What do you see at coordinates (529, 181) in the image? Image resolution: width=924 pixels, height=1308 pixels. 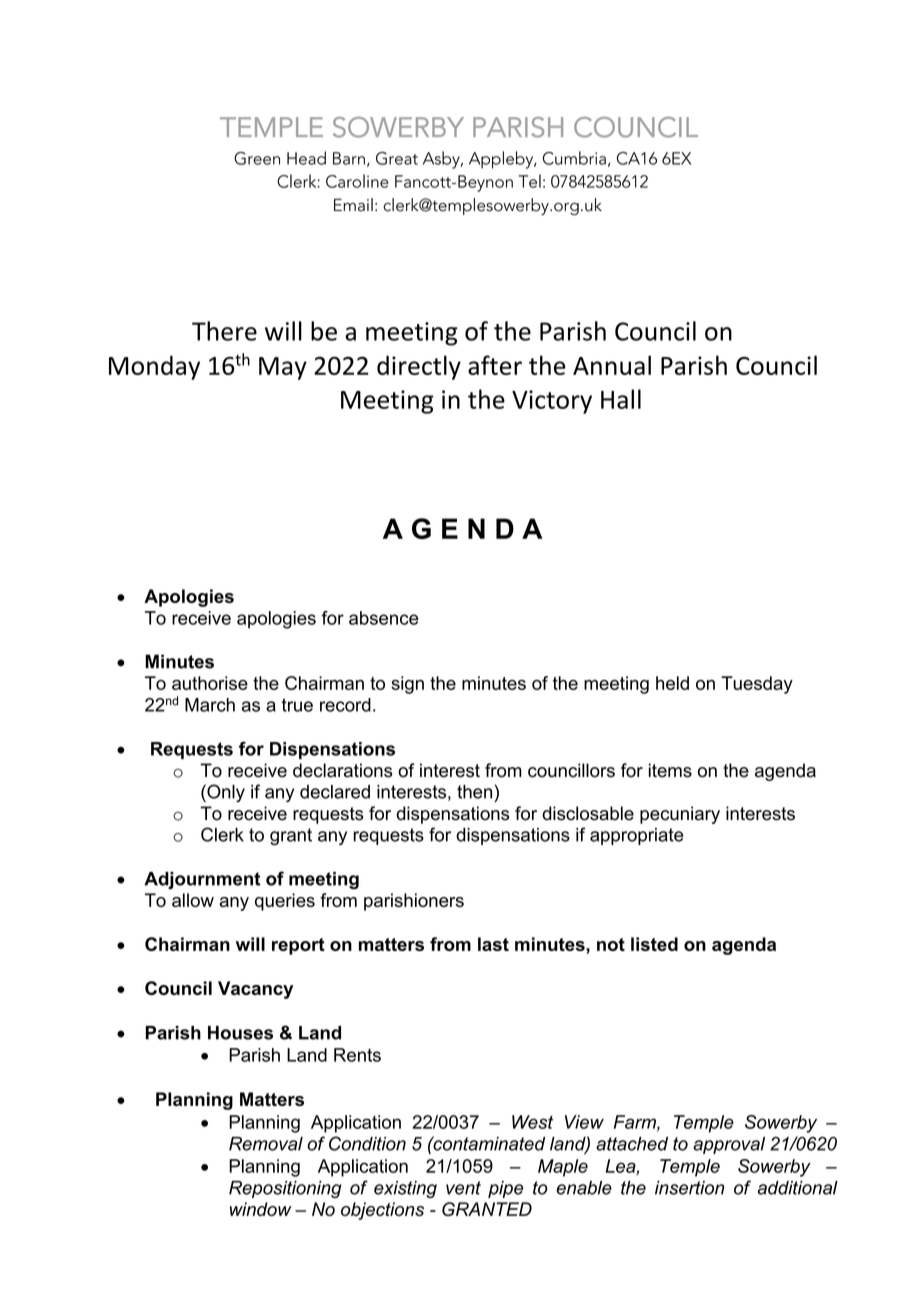 I see `Tel` at bounding box center [529, 181].
